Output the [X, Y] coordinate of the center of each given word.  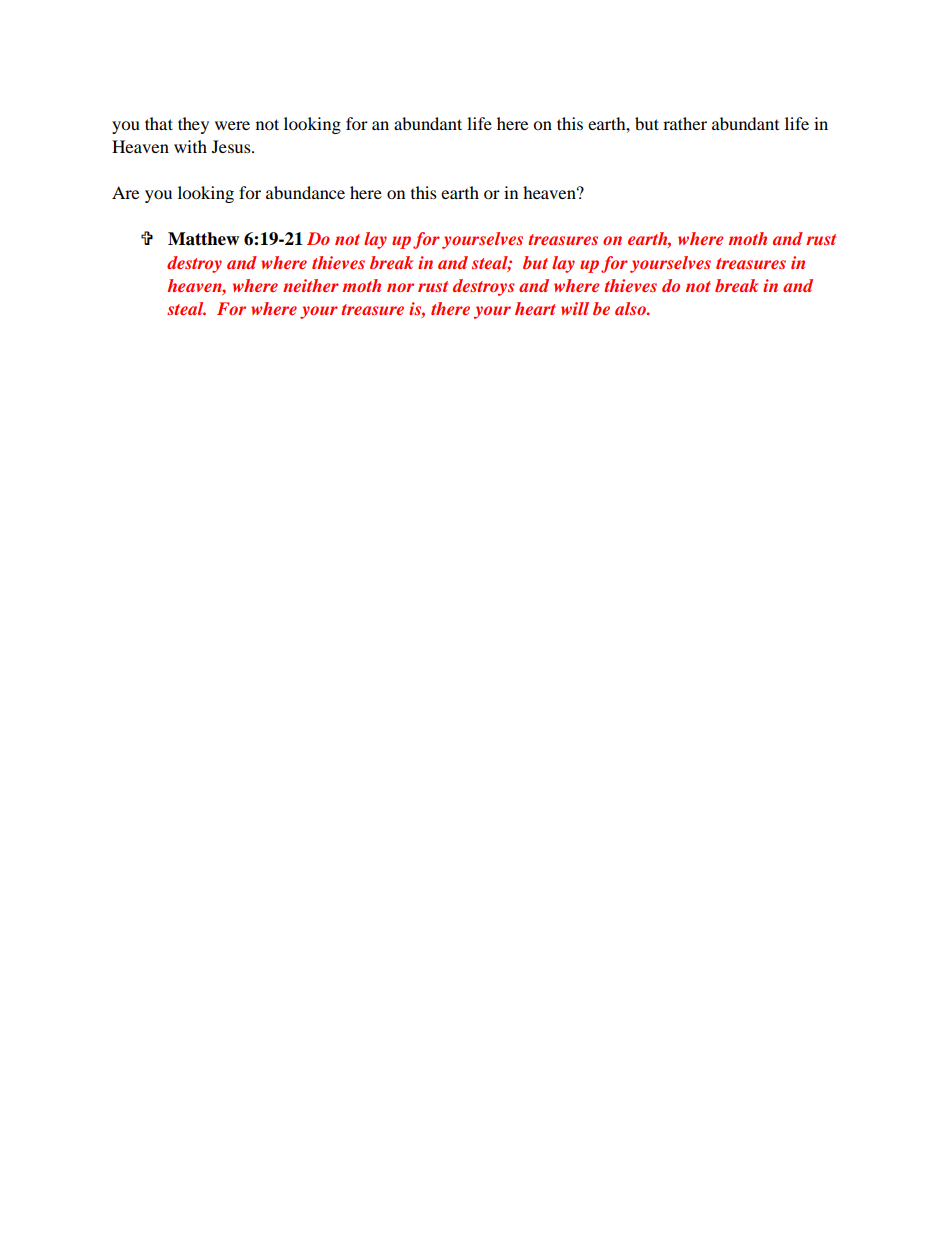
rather [685, 123]
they [193, 125]
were [232, 125]
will [575, 308]
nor [400, 287]
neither [311, 285]
